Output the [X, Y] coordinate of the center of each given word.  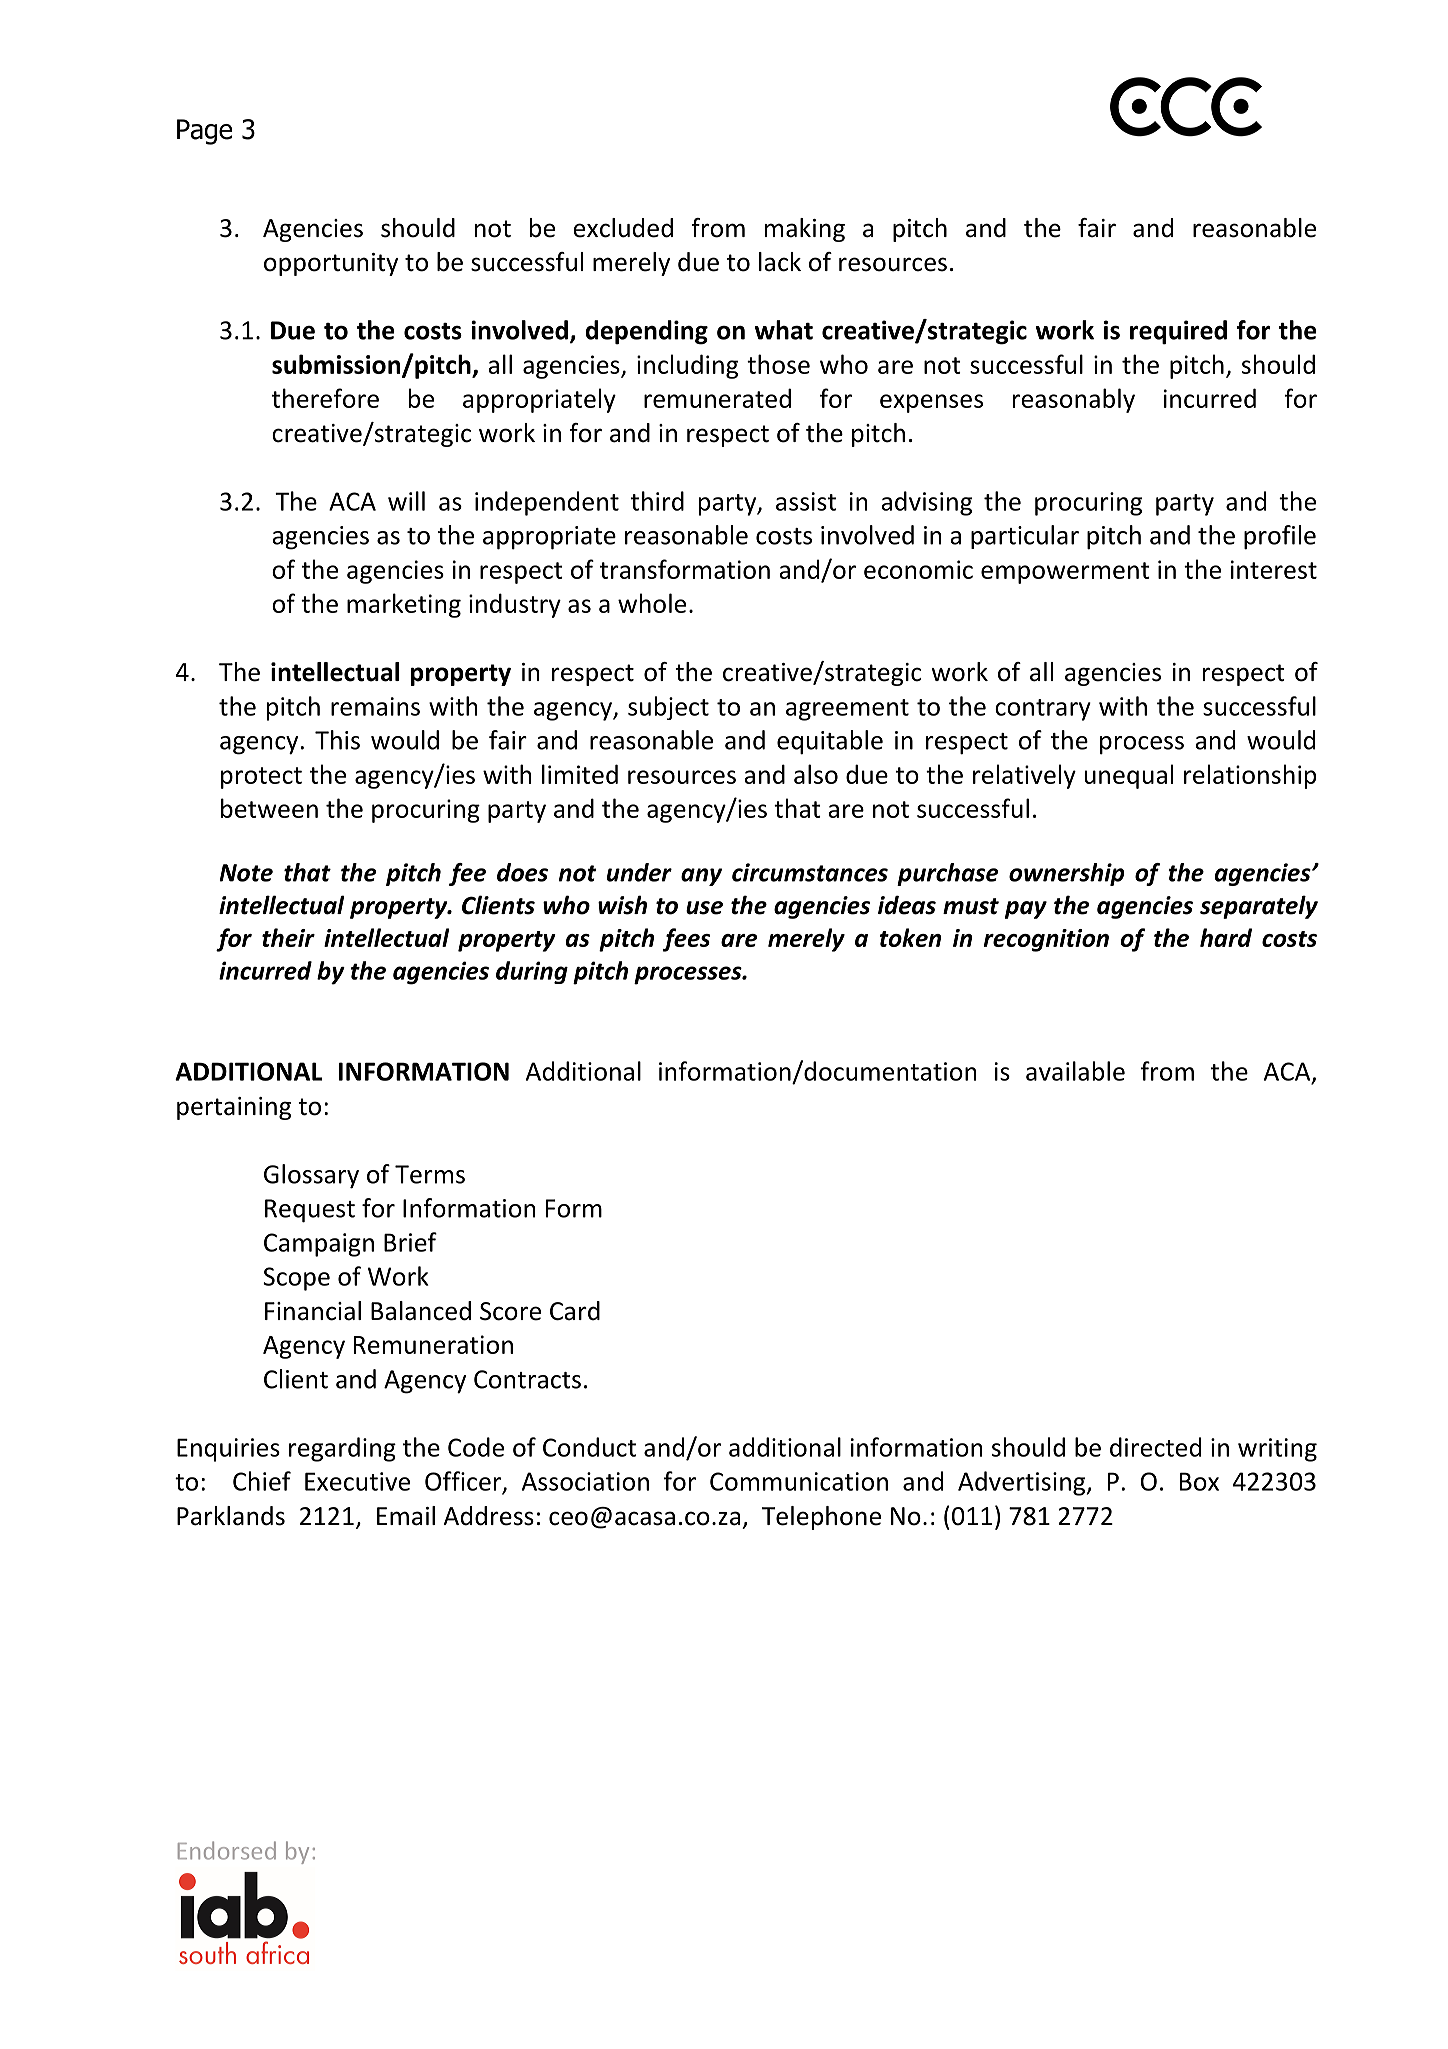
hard [1226, 937]
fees [686, 940]
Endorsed [227, 1850]
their [288, 937]
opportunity [331, 264]
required [1178, 332]
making [805, 230]
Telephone [821, 1518]
